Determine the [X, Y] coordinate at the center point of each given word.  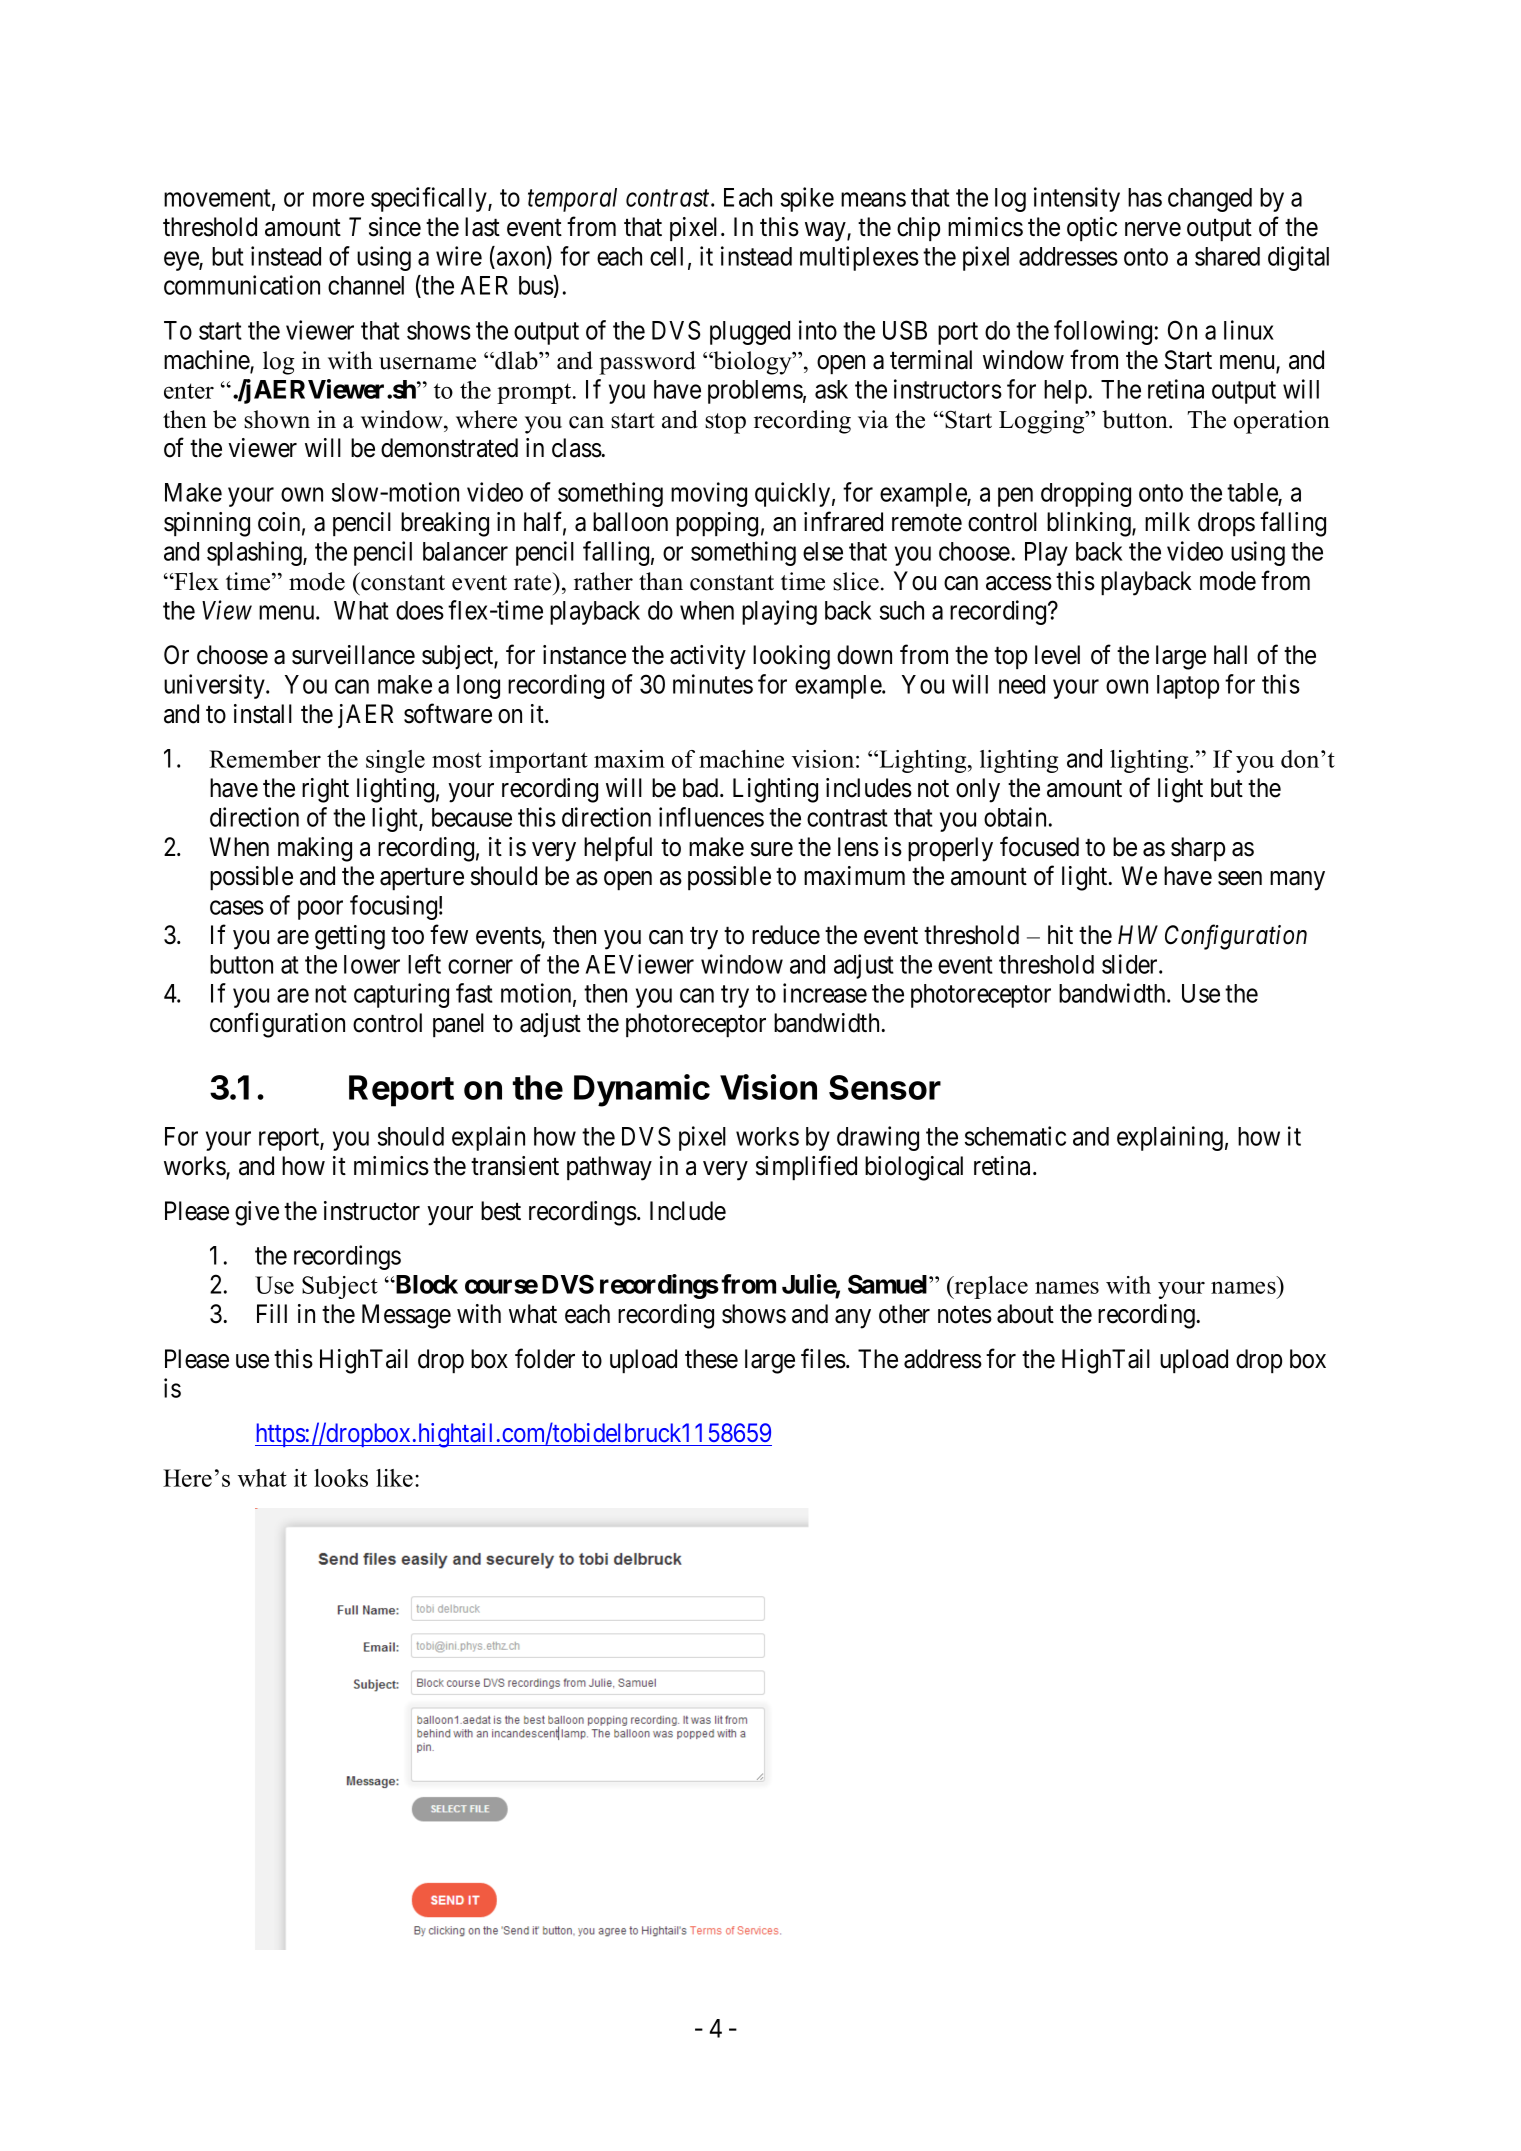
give [257, 1213]
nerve [1153, 229]
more [338, 200]
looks [341, 1478]
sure [772, 849]
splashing [255, 553]
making [315, 849]
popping [717, 524]
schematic [1015, 1136]
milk [1167, 521]
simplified [806, 1168]
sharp [1198, 849]
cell [666, 256]
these [711, 1359]
